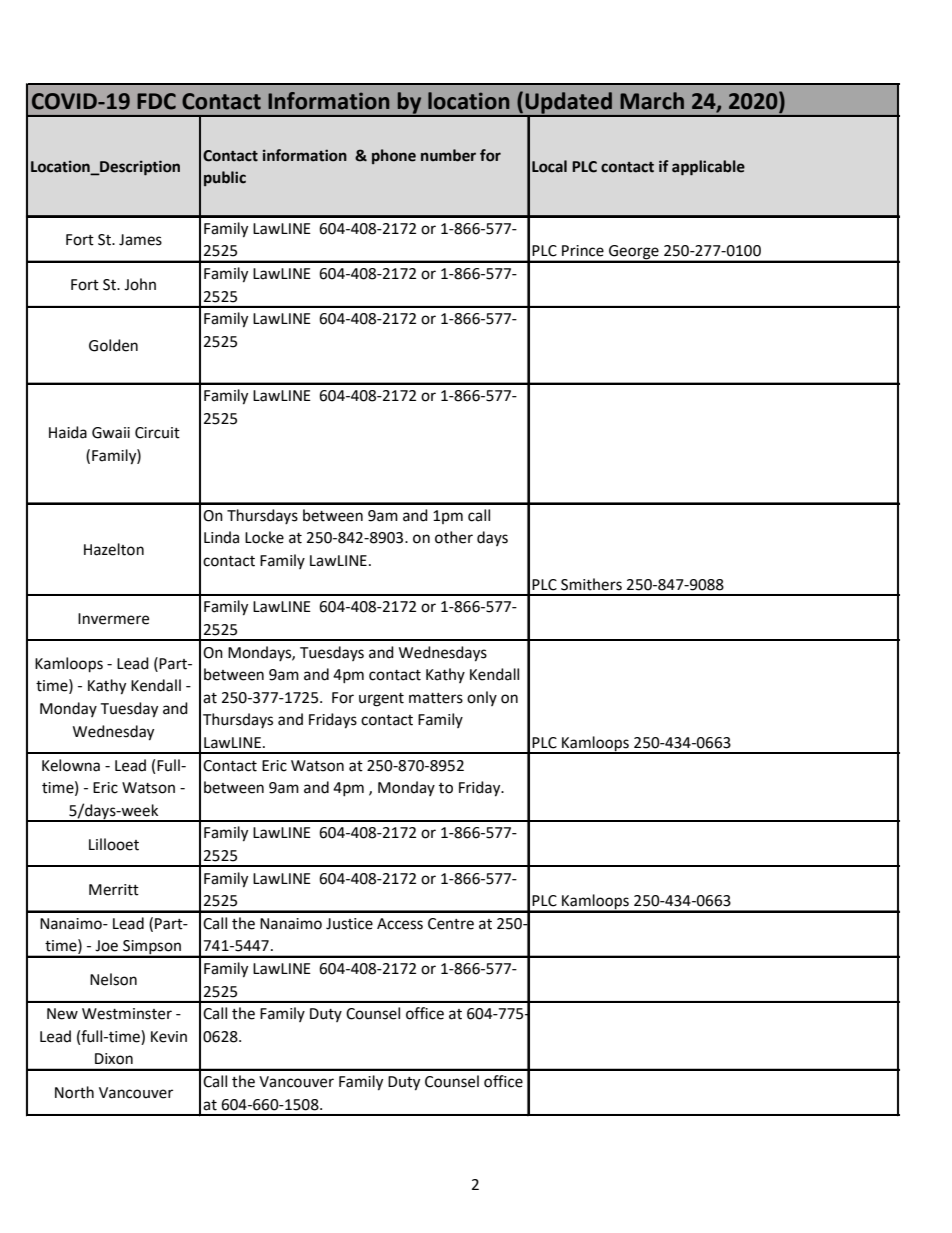 Image resolution: width=952 pixels, height=1233 pixels. Describe the element at coordinates (221, 537) in the screenshot. I see `Linda` at that location.
